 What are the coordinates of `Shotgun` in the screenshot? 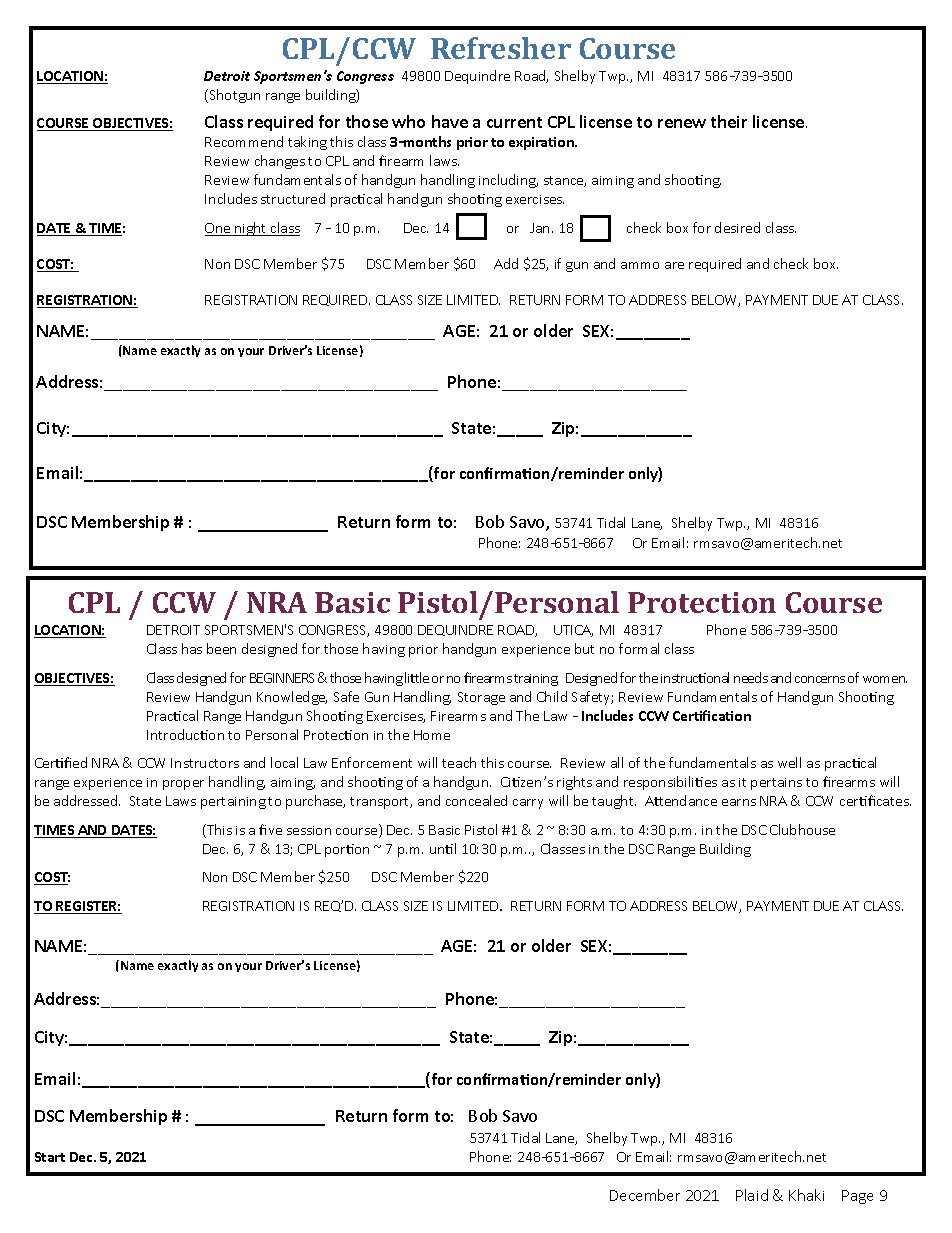 It's located at (235, 96).
